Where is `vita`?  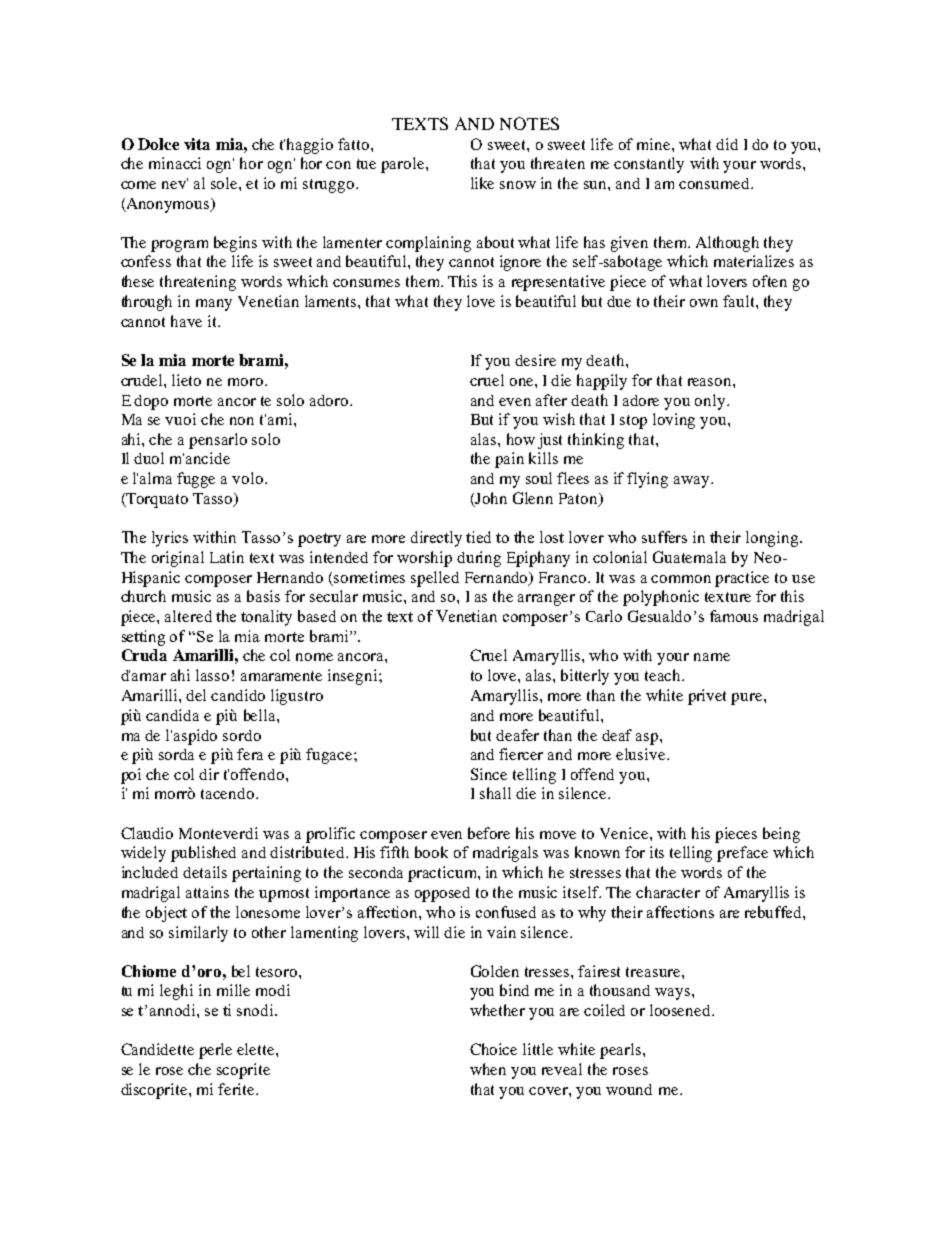 vita is located at coordinates (197, 144).
